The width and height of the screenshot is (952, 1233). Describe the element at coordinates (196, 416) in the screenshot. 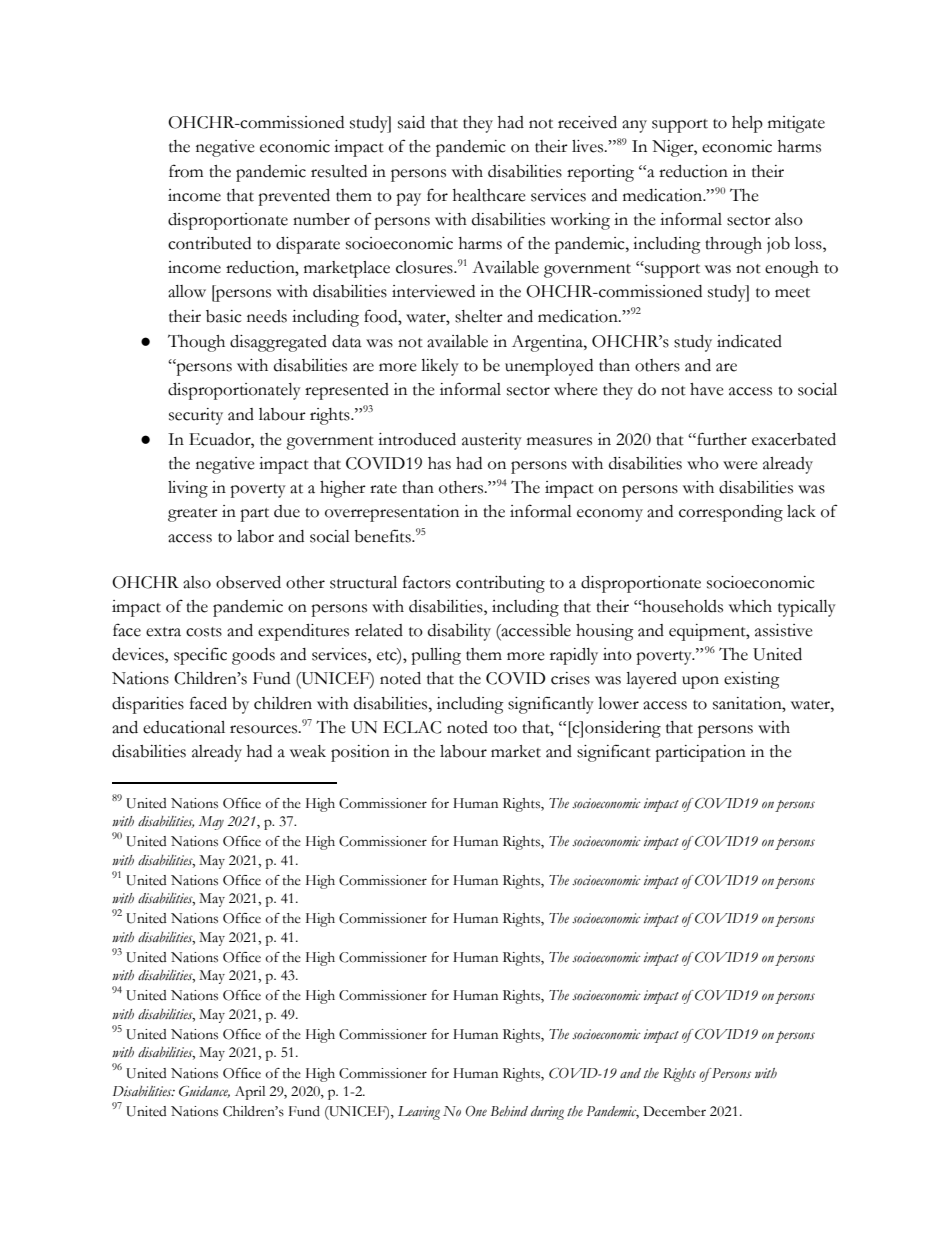

I see `security` at that location.
